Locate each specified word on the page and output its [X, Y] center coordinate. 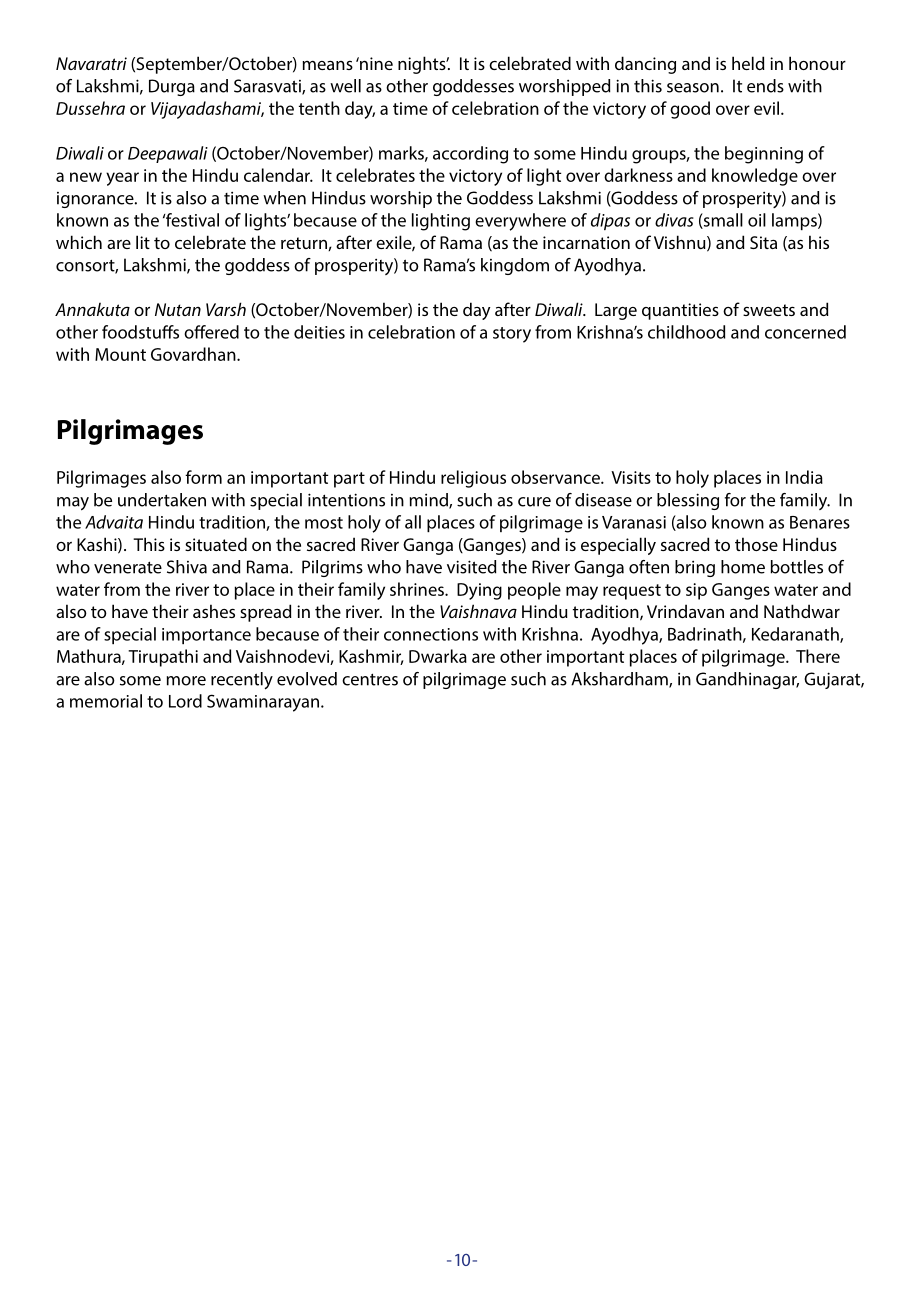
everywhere [520, 222]
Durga [172, 87]
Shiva [187, 567]
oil [757, 220]
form [203, 477]
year [122, 179]
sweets [769, 310]
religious [473, 479]
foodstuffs [140, 332]
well [345, 86]
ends [765, 86]
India [804, 477]
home [743, 567]
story [512, 335]
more [186, 681]
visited [471, 567]
